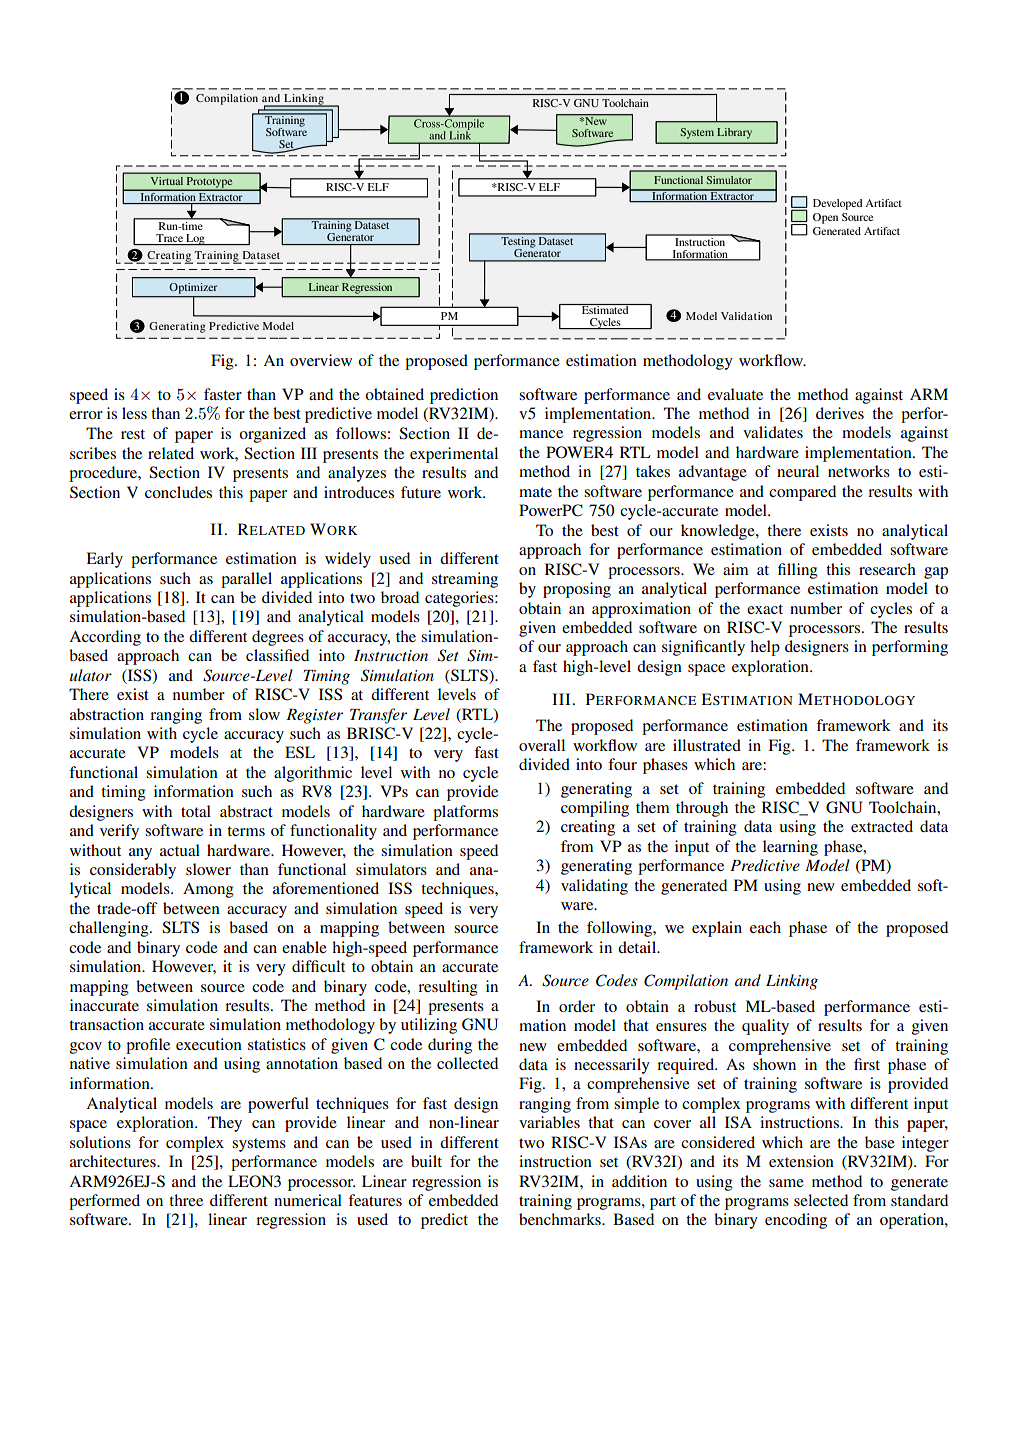  I want to click on Virtual, so click(167, 181).
